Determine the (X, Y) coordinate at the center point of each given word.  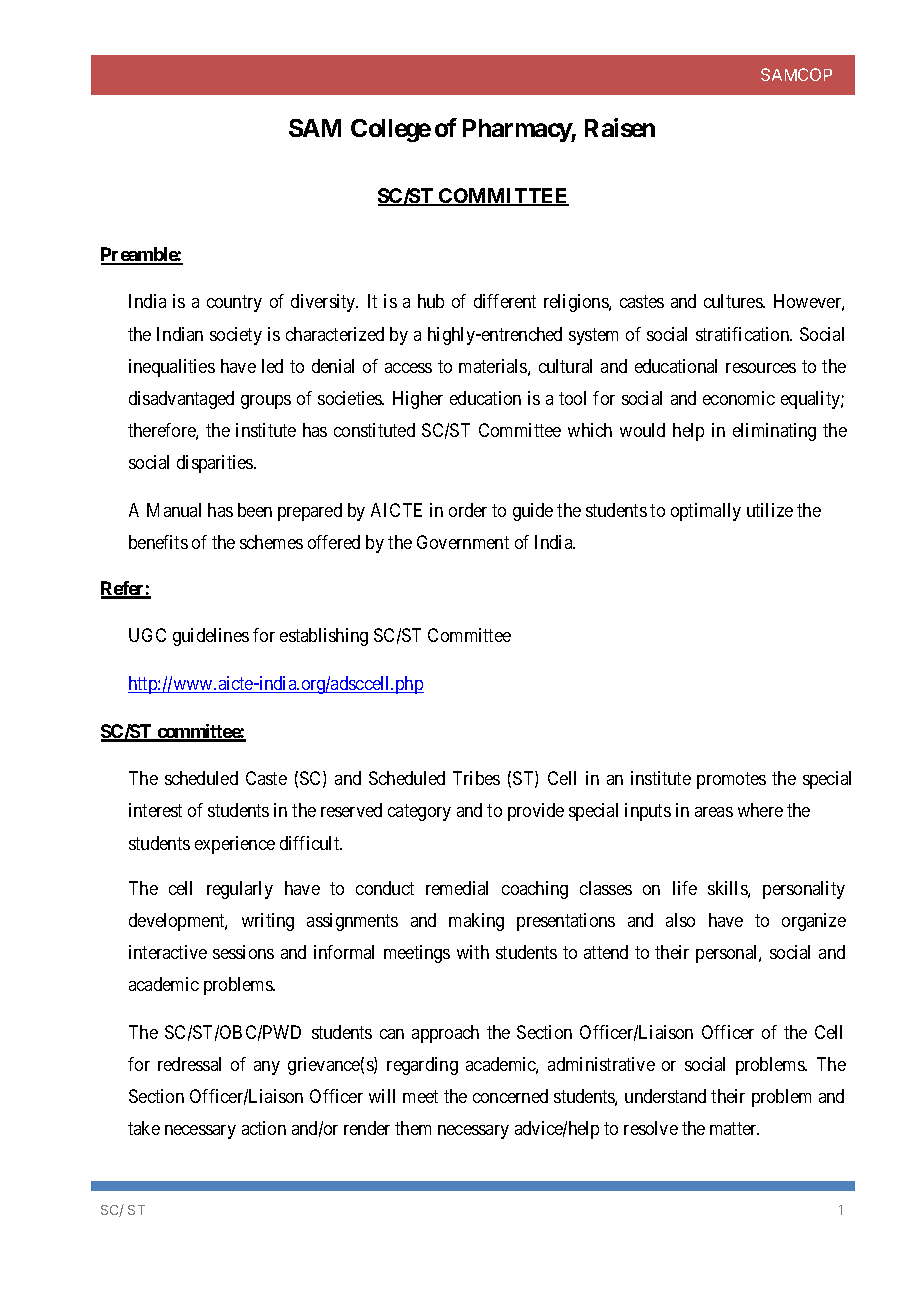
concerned (510, 1096)
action (264, 1128)
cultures (734, 301)
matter (734, 1129)
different (505, 301)
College (391, 130)
